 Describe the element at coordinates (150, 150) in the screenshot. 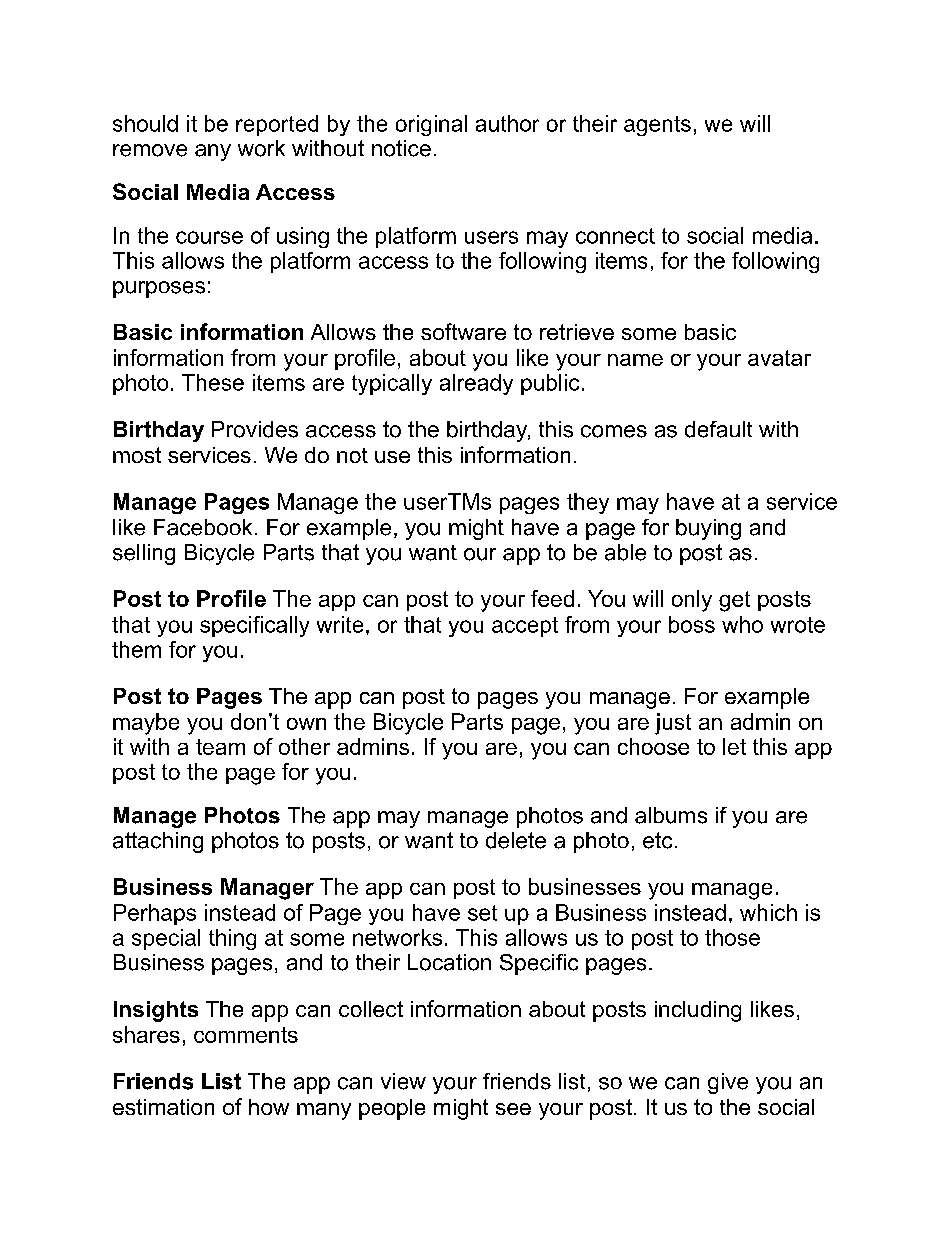

I see `remove` at that location.
